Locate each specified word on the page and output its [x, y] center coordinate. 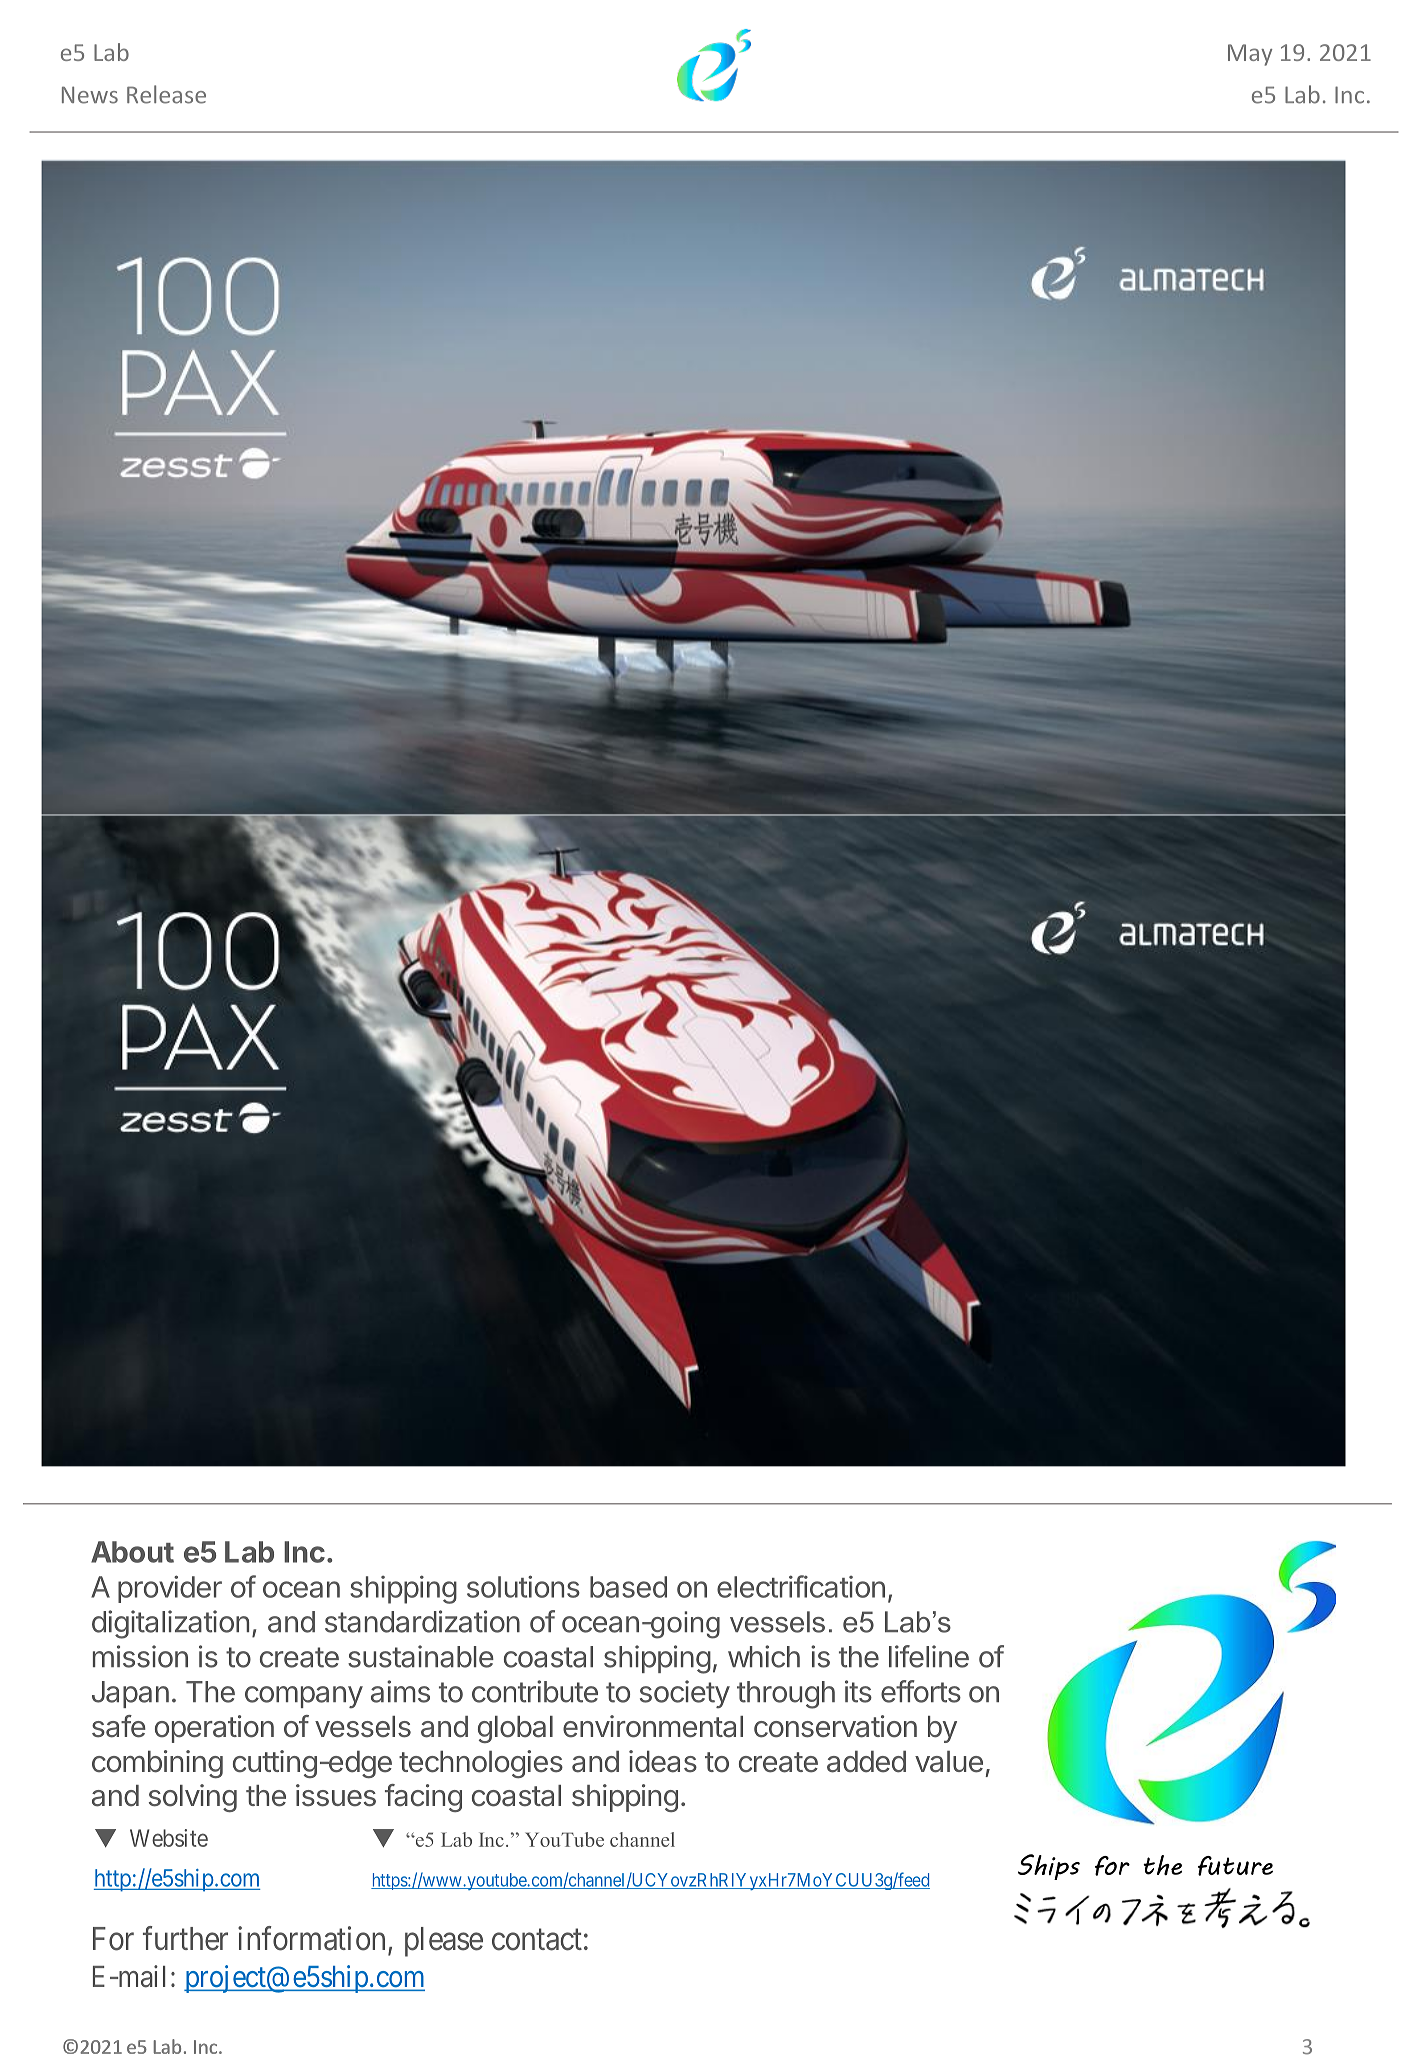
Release [166, 94]
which [764, 1656]
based [628, 1587]
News [90, 95]
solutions [523, 1586]
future [1235, 1866]
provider [170, 1589]
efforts [921, 1691]
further [185, 1938]
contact [537, 1940]
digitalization [170, 1624]
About [132, 1552]
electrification [801, 1586]
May [1250, 55]
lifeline [929, 1656]
